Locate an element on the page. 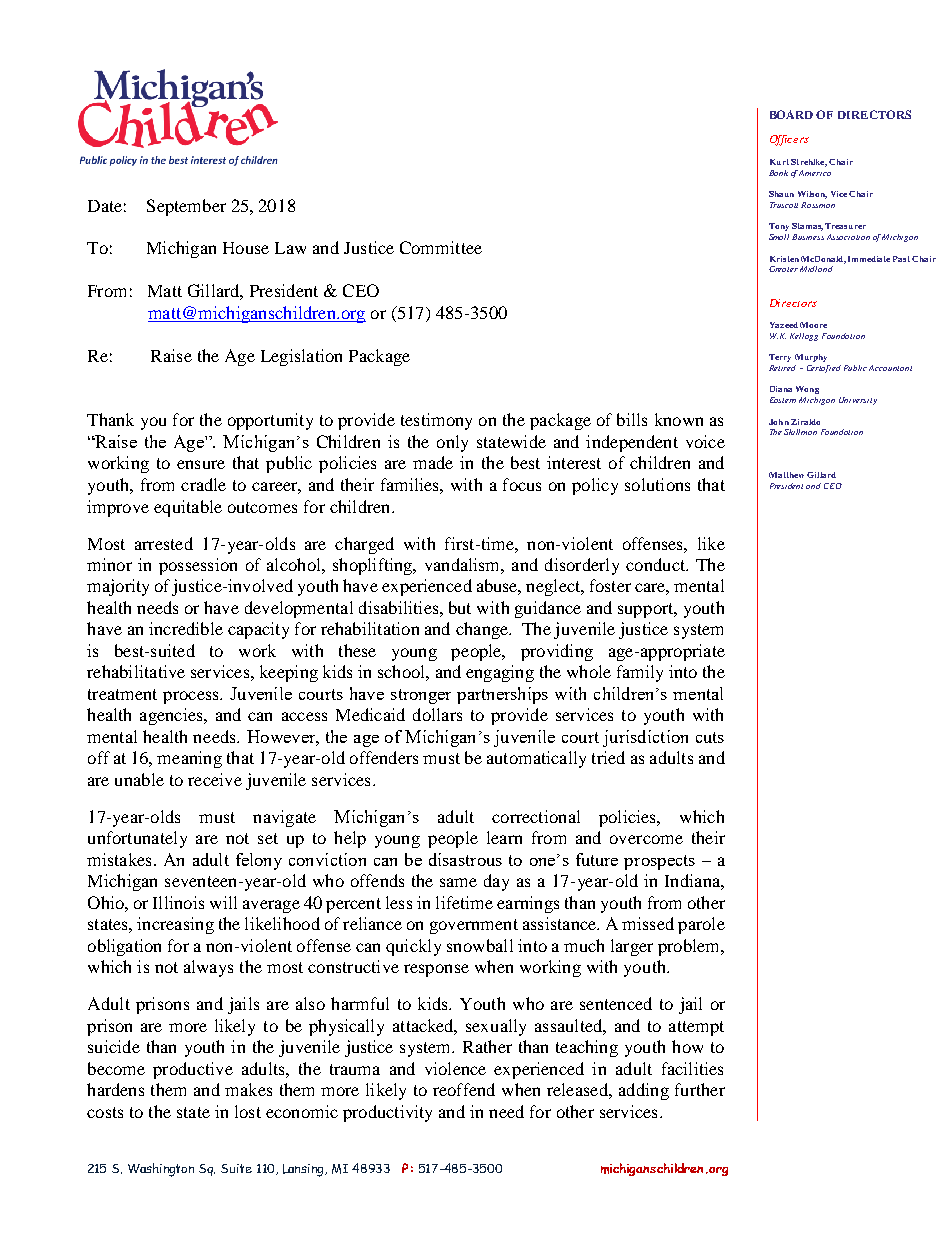 This page has height=1233, width=952. ensure is located at coordinates (201, 464).
